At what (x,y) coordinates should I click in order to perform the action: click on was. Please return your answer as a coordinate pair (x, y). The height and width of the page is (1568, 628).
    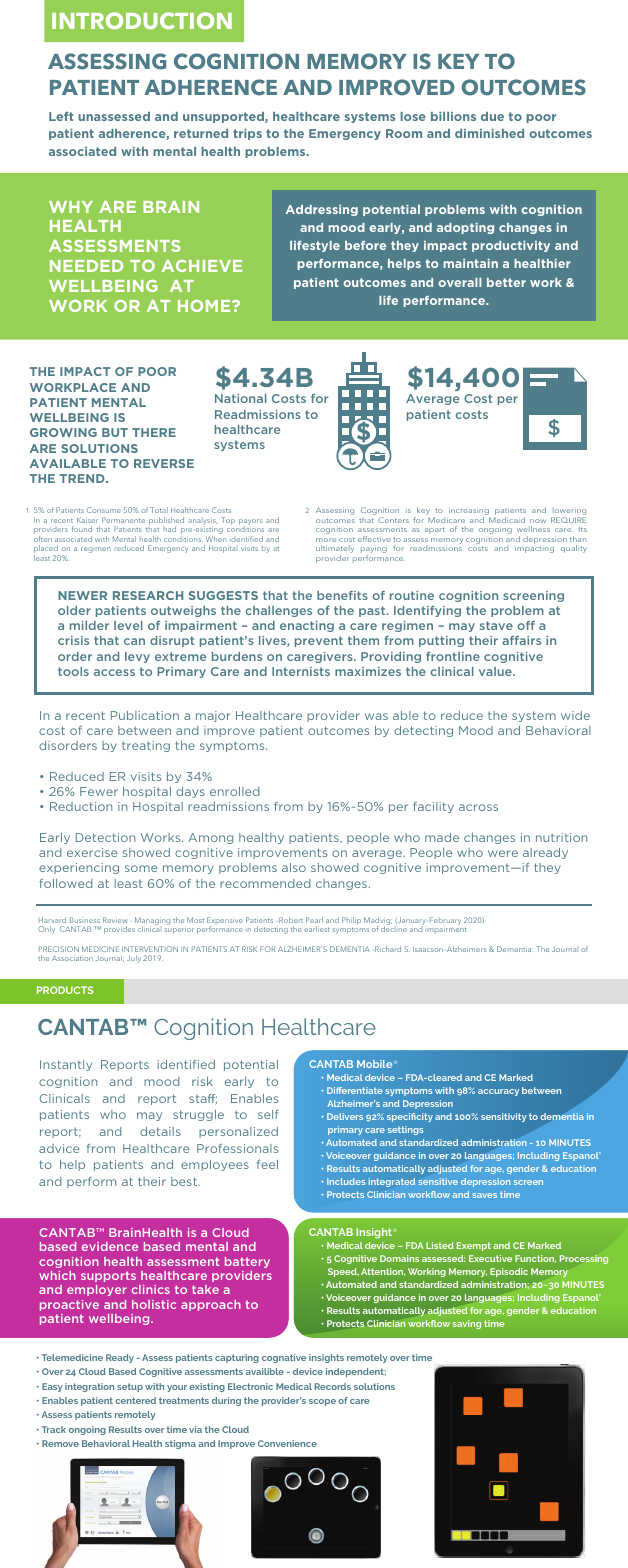
    Looking at the image, I should click on (376, 716).
